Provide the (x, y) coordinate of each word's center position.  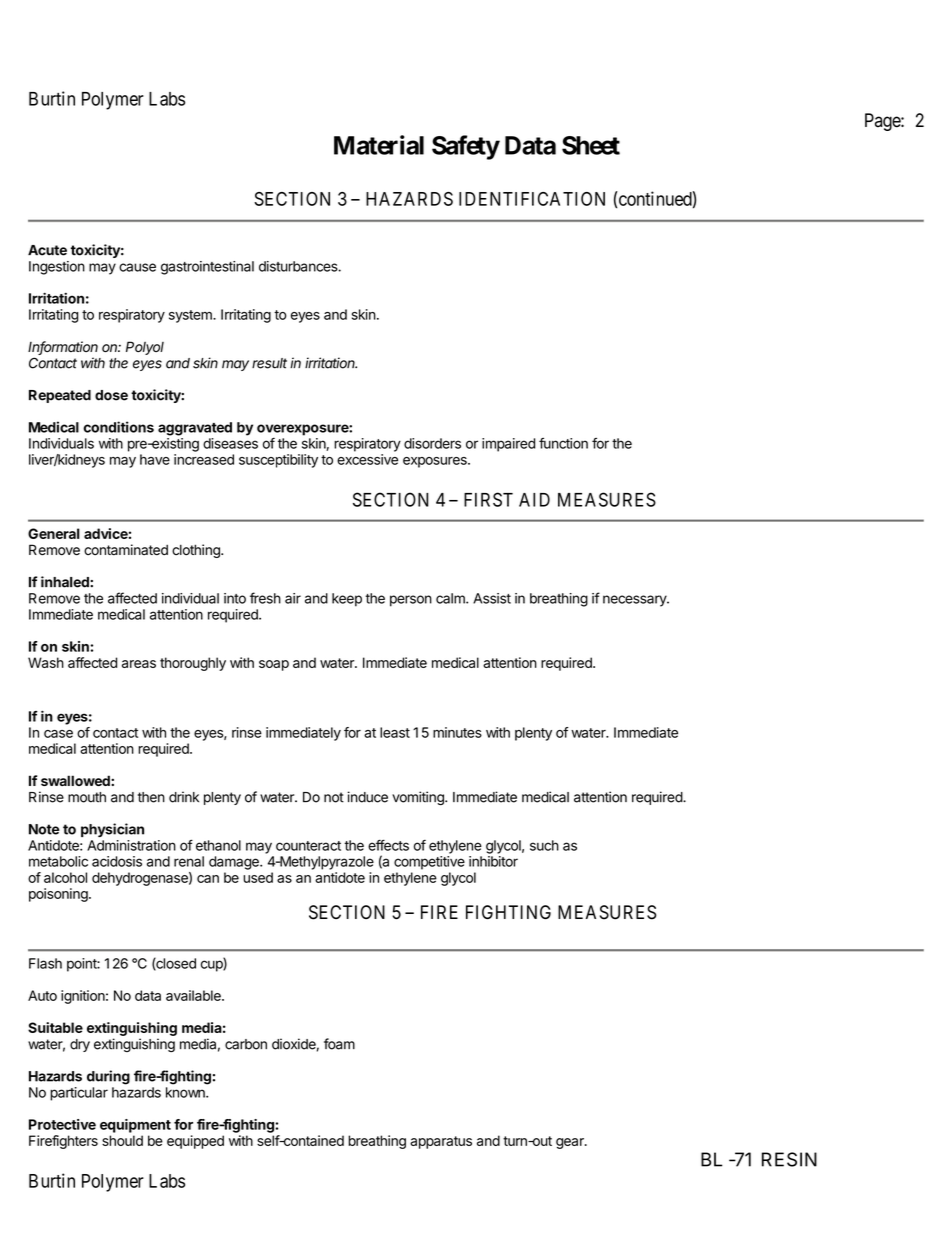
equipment (135, 1126)
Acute (47, 250)
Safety (466, 147)
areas (139, 664)
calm (451, 598)
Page (883, 122)
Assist (492, 598)
